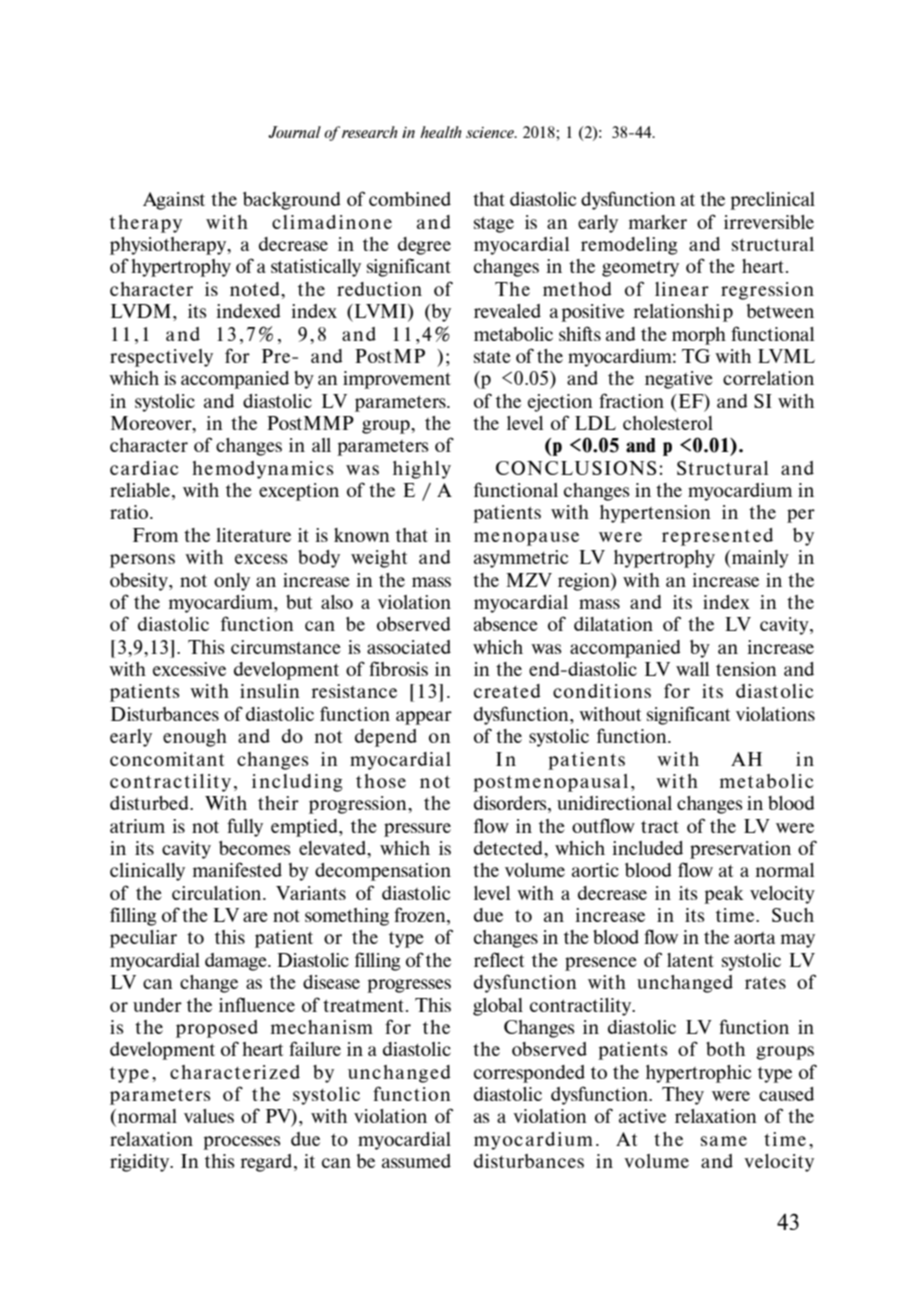  I want to click on health, so click(441, 132).
